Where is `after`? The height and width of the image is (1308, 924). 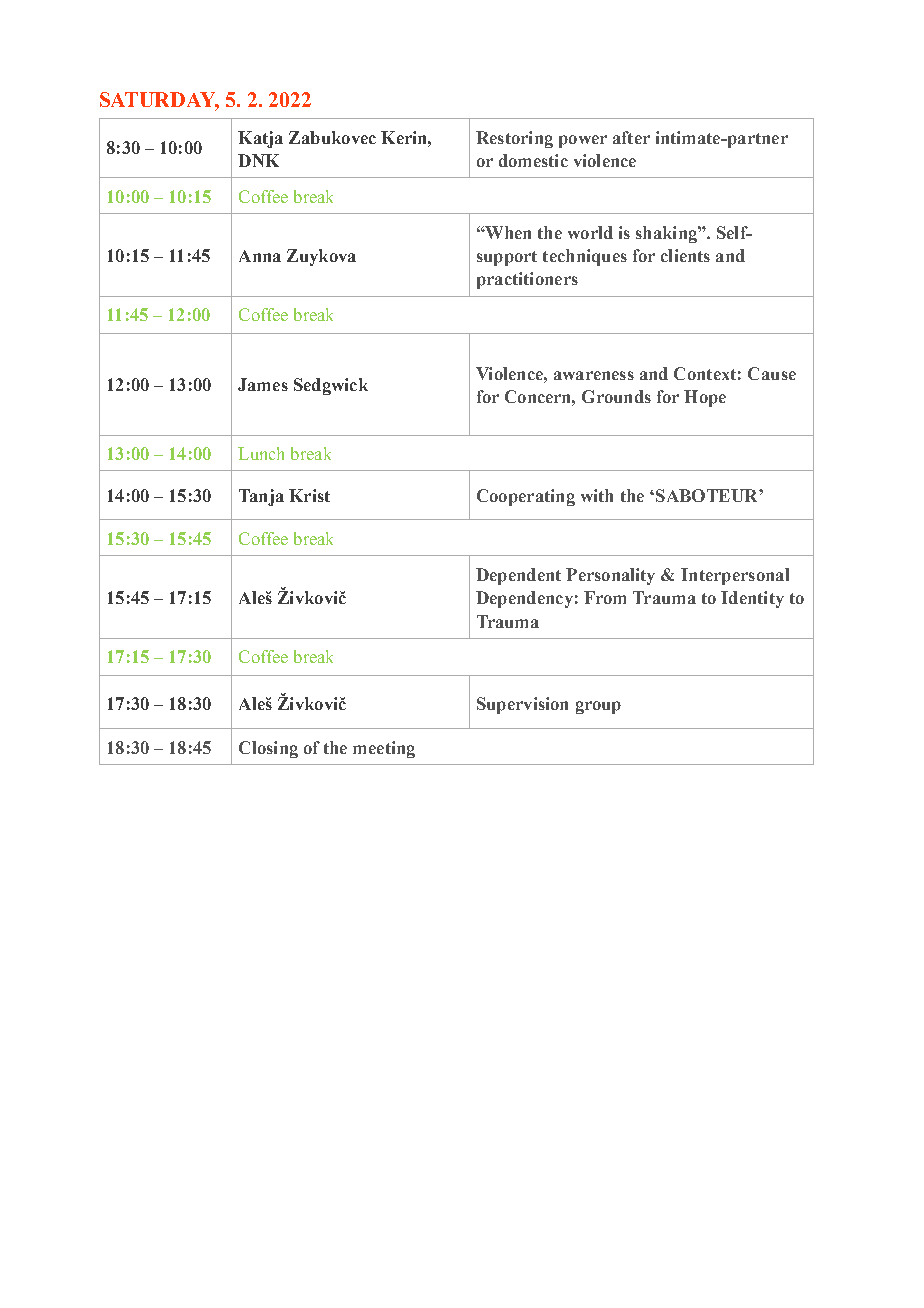 after is located at coordinates (631, 137).
